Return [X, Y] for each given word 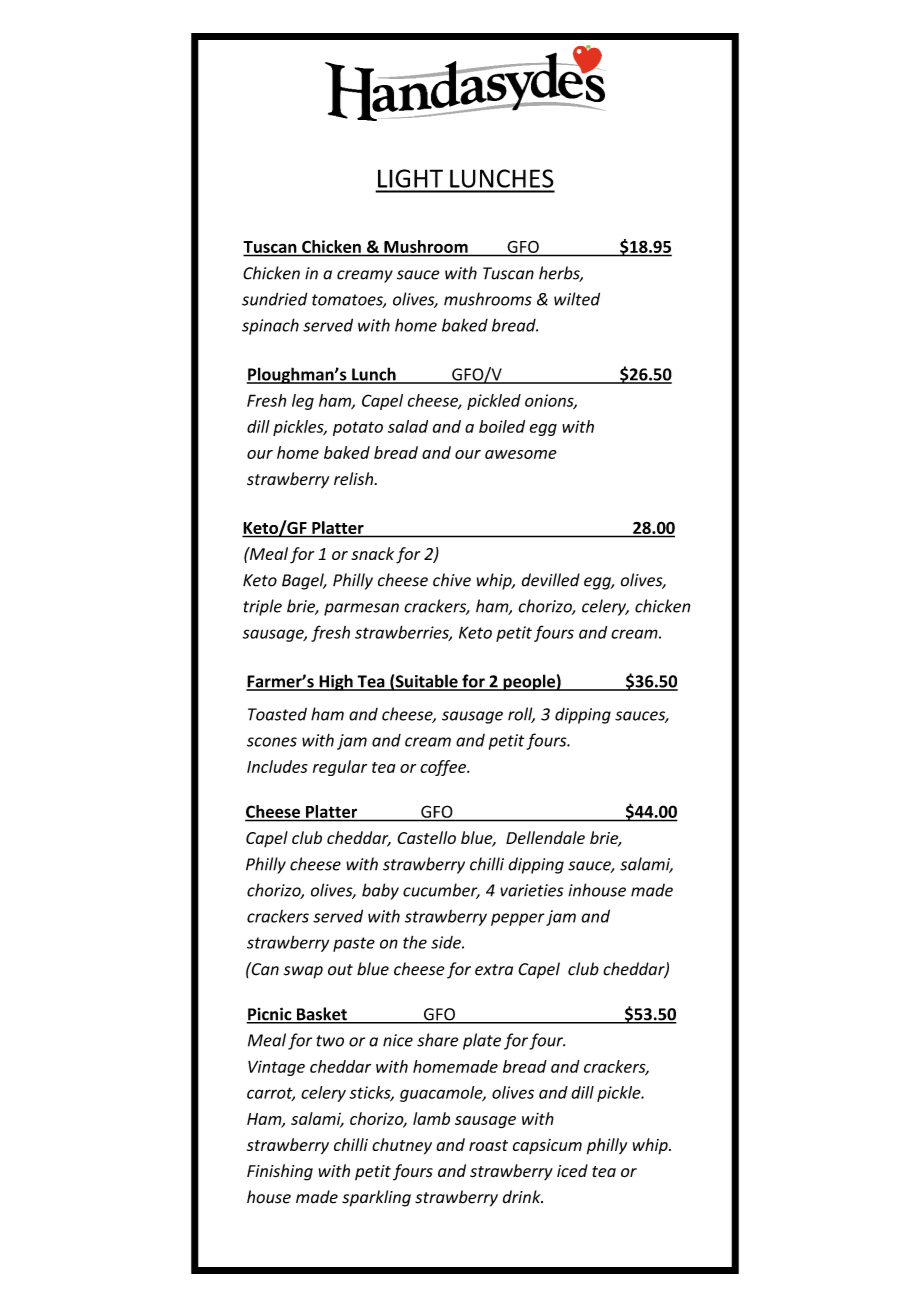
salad [408, 426]
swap [303, 972]
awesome [521, 454]
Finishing [280, 1172]
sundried [275, 299]
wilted [577, 299]
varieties [532, 890]
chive [452, 580]
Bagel [304, 581]
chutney [402, 1146]
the [415, 942]
